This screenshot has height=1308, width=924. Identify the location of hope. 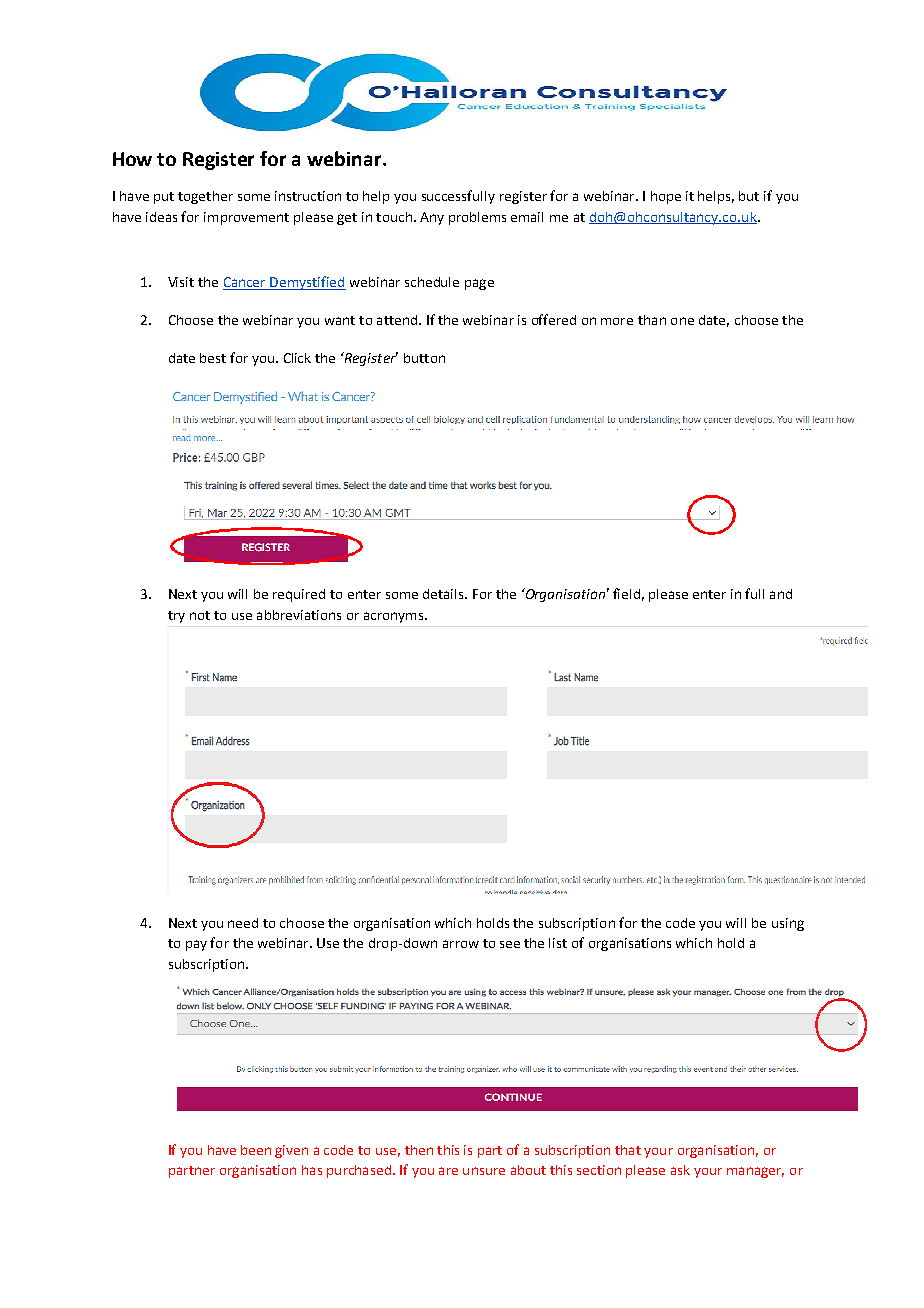
(666, 197).
